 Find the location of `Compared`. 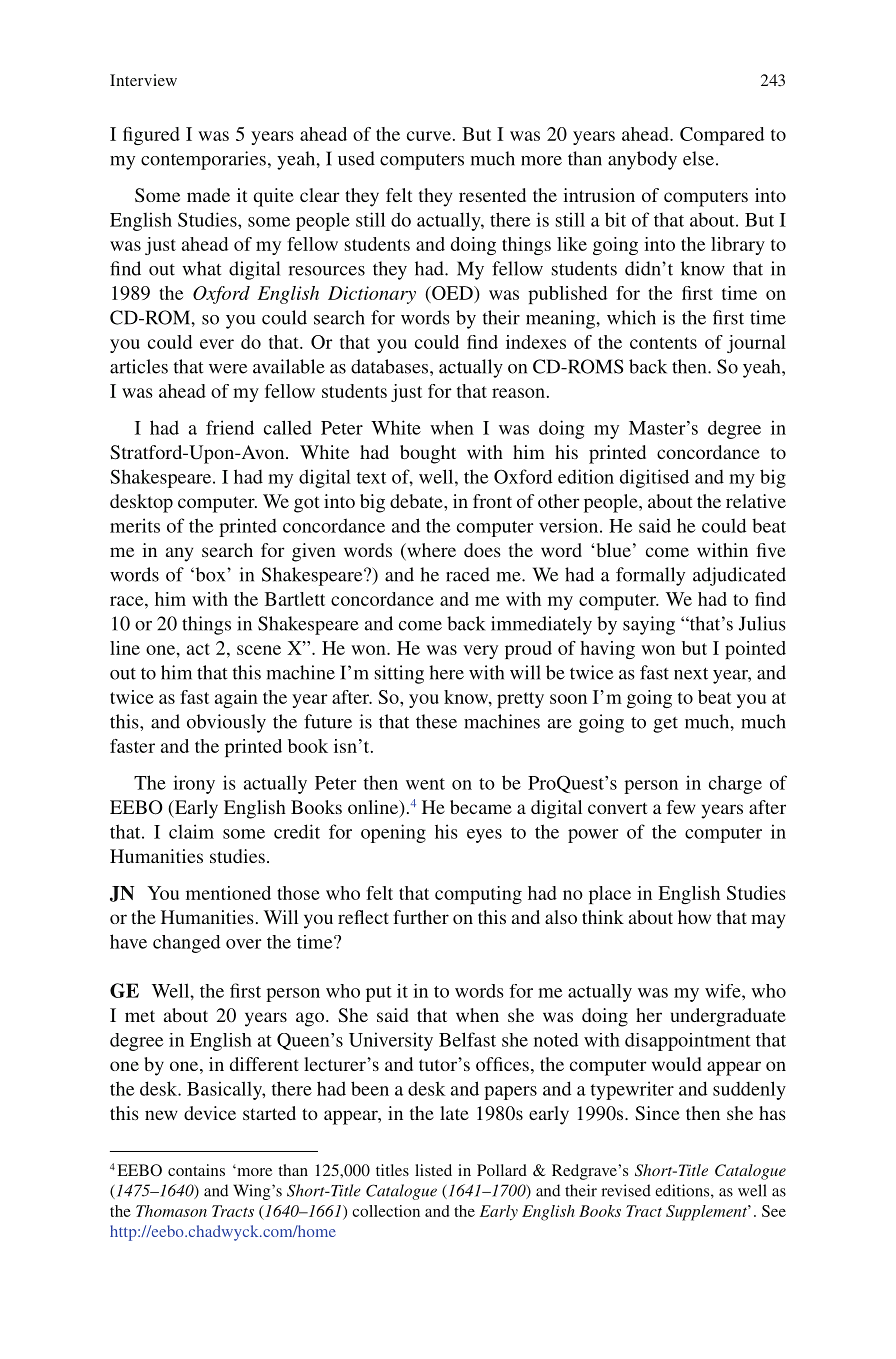

Compared is located at coordinates (722, 136).
